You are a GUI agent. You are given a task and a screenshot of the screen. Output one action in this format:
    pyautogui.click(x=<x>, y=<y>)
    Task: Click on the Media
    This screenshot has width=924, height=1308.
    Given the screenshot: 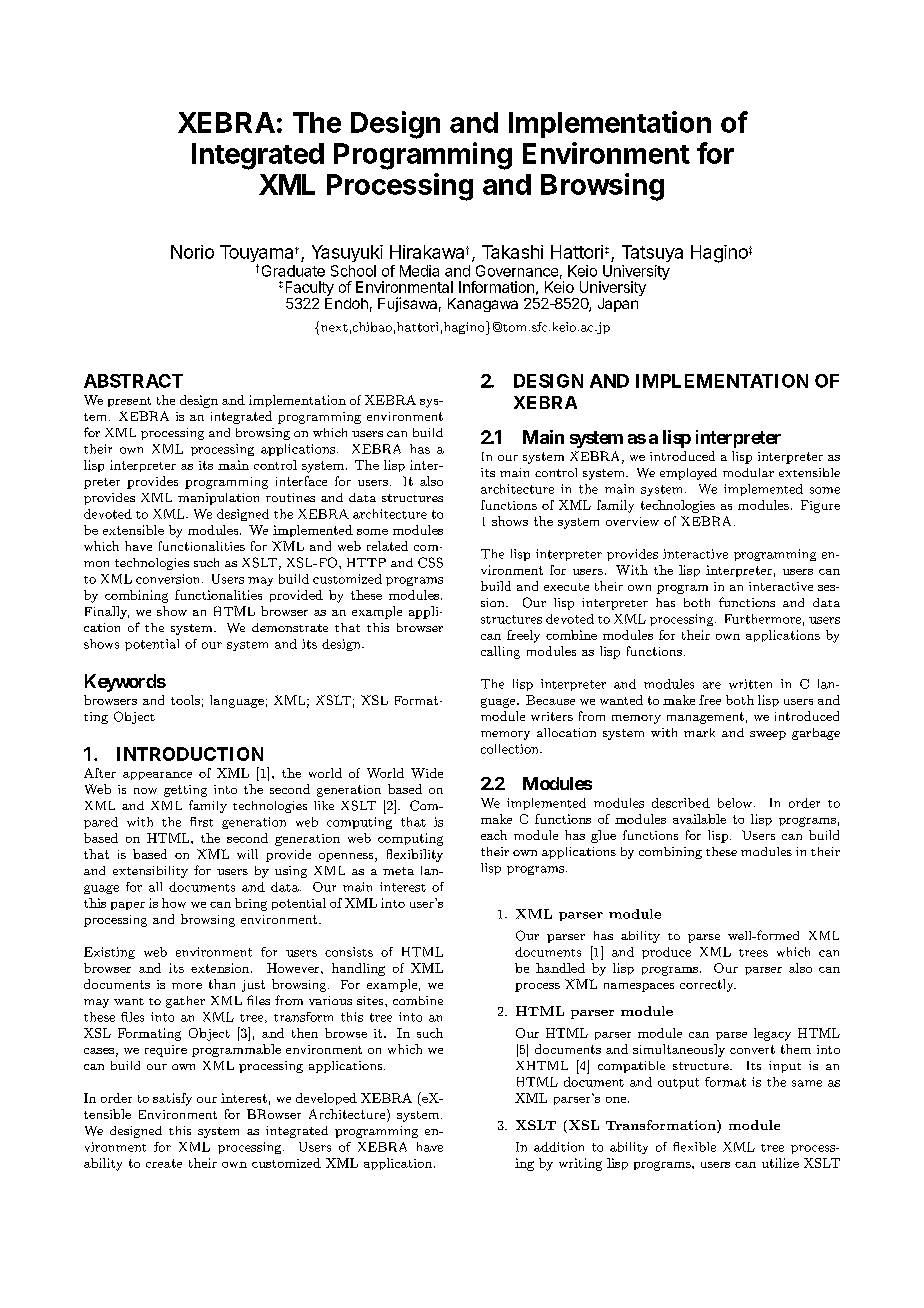 What is the action you would take?
    pyautogui.click(x=419, y=271)
